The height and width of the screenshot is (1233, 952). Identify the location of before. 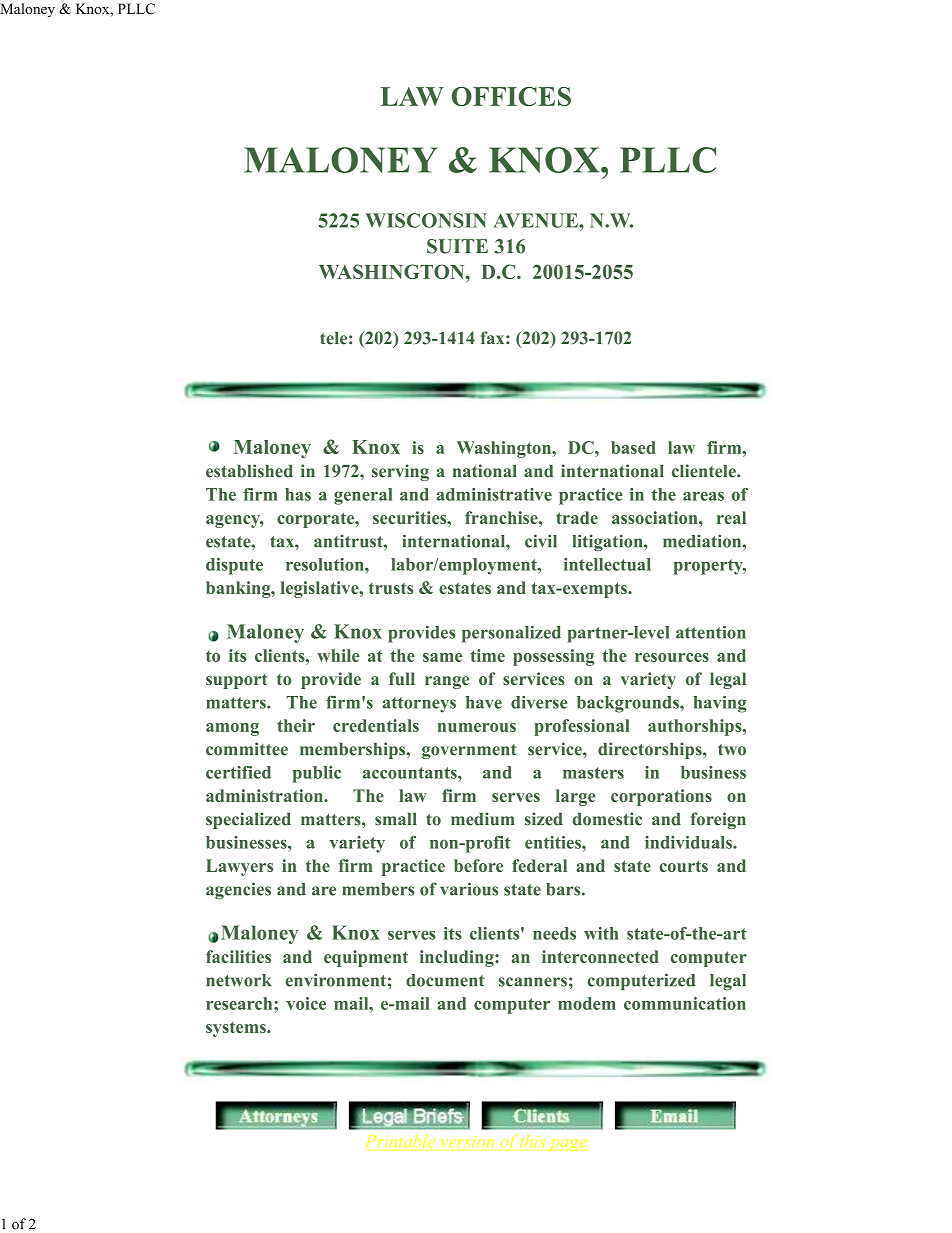
(478, 865).
